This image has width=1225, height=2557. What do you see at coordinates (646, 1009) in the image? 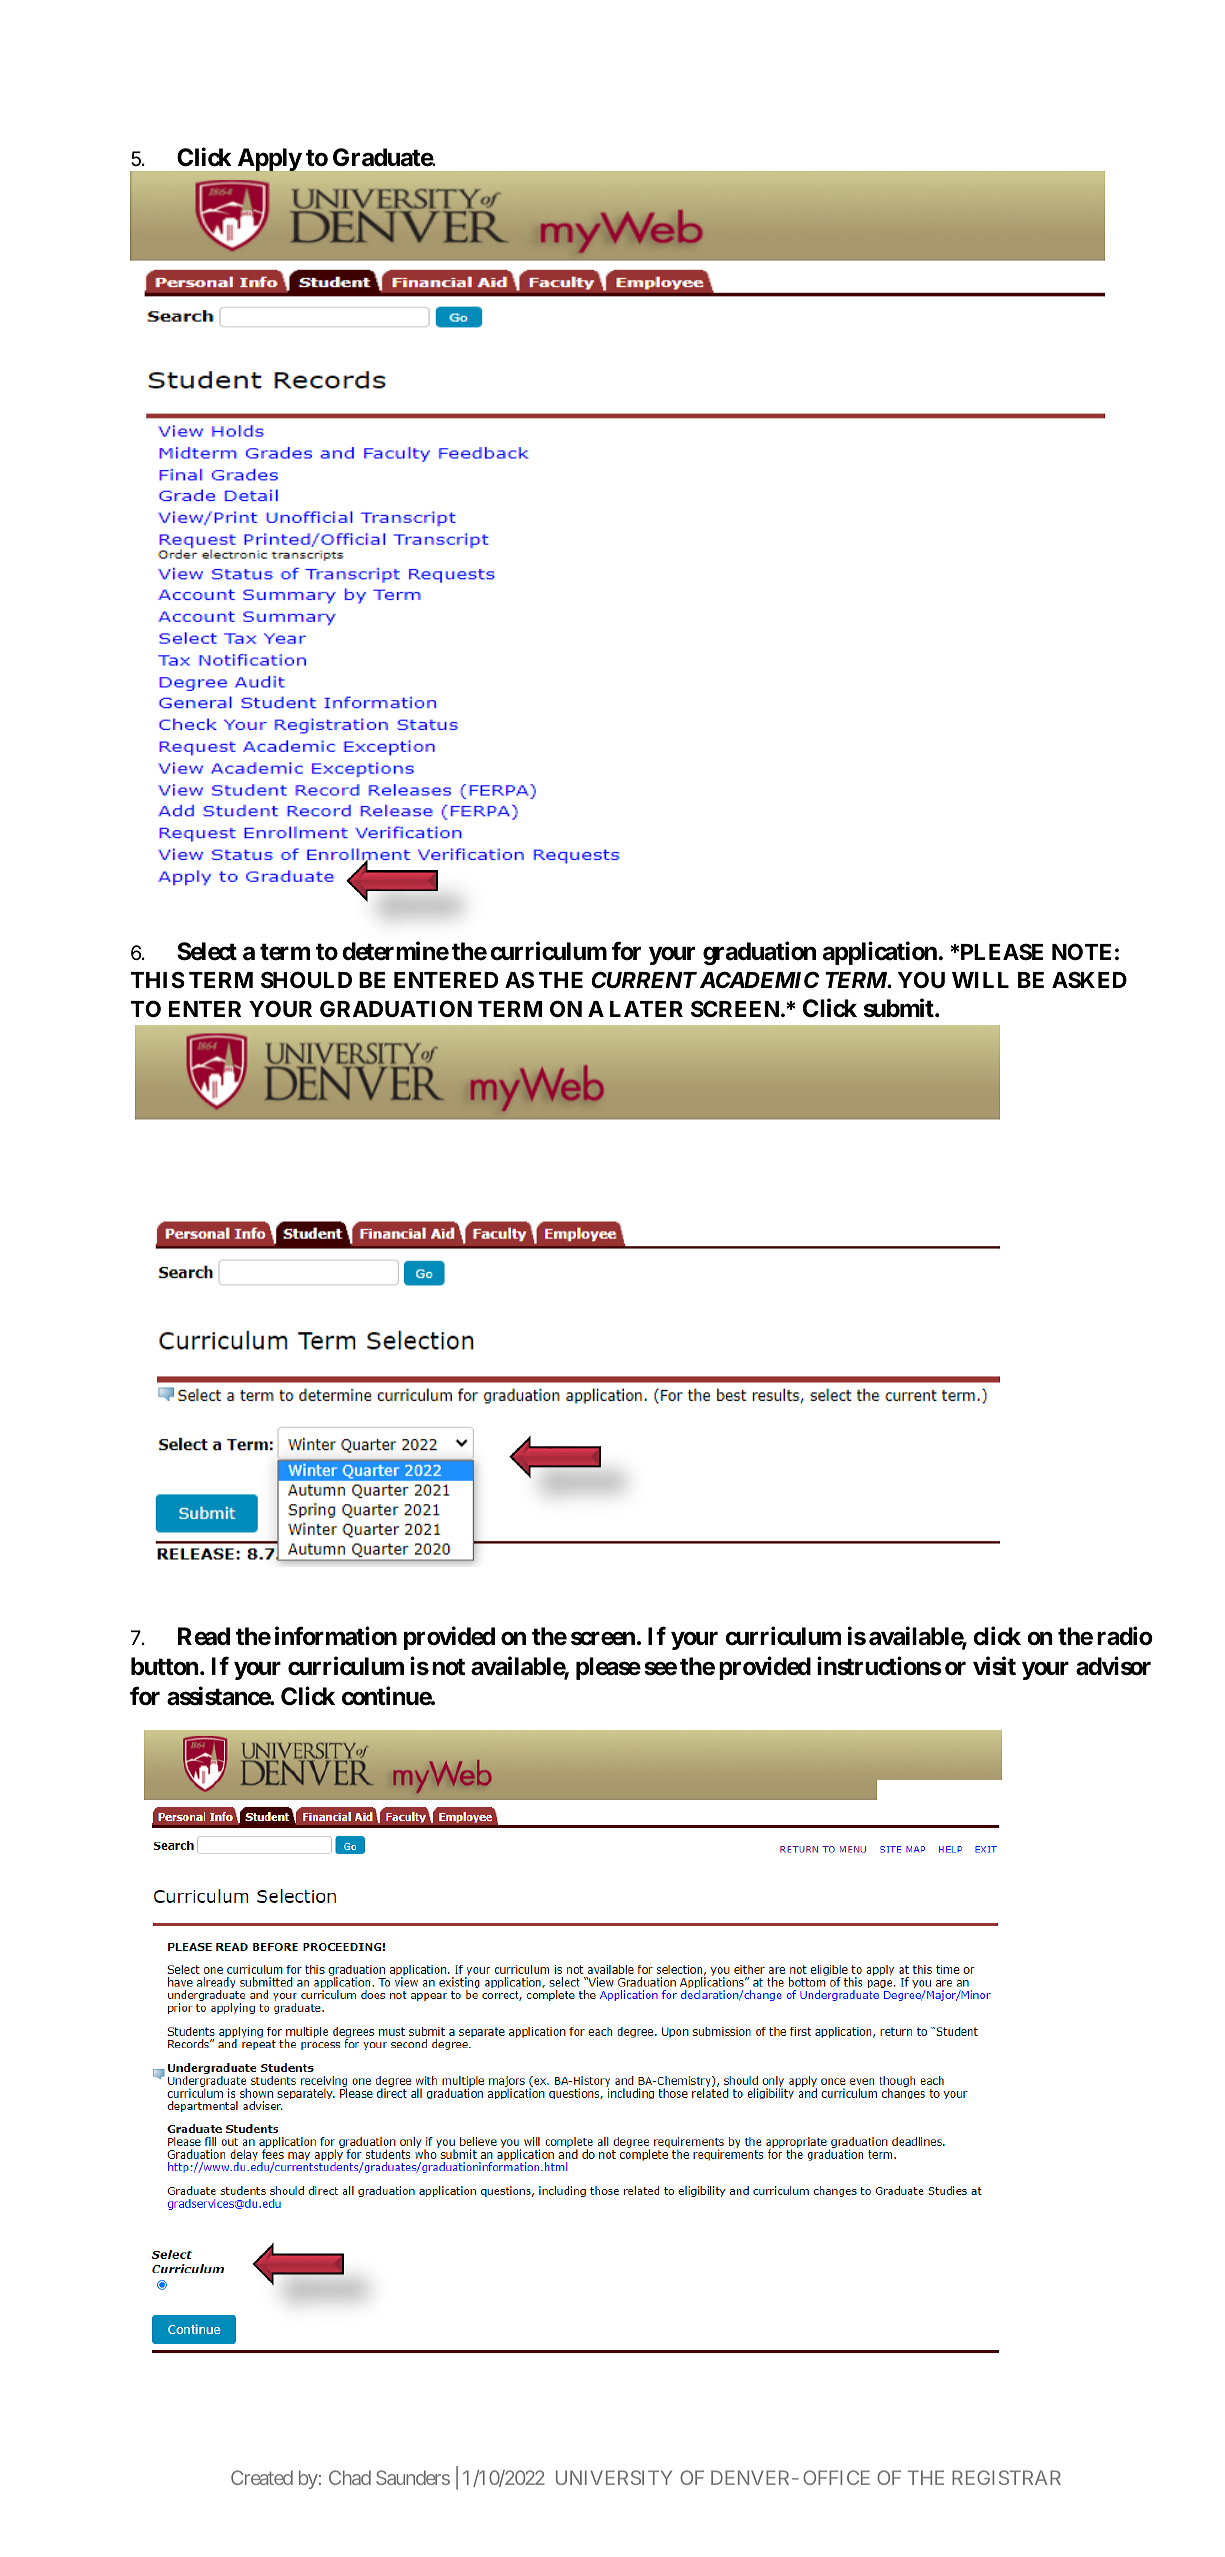
I see `LATER` at bounding box center [646, 1009].
